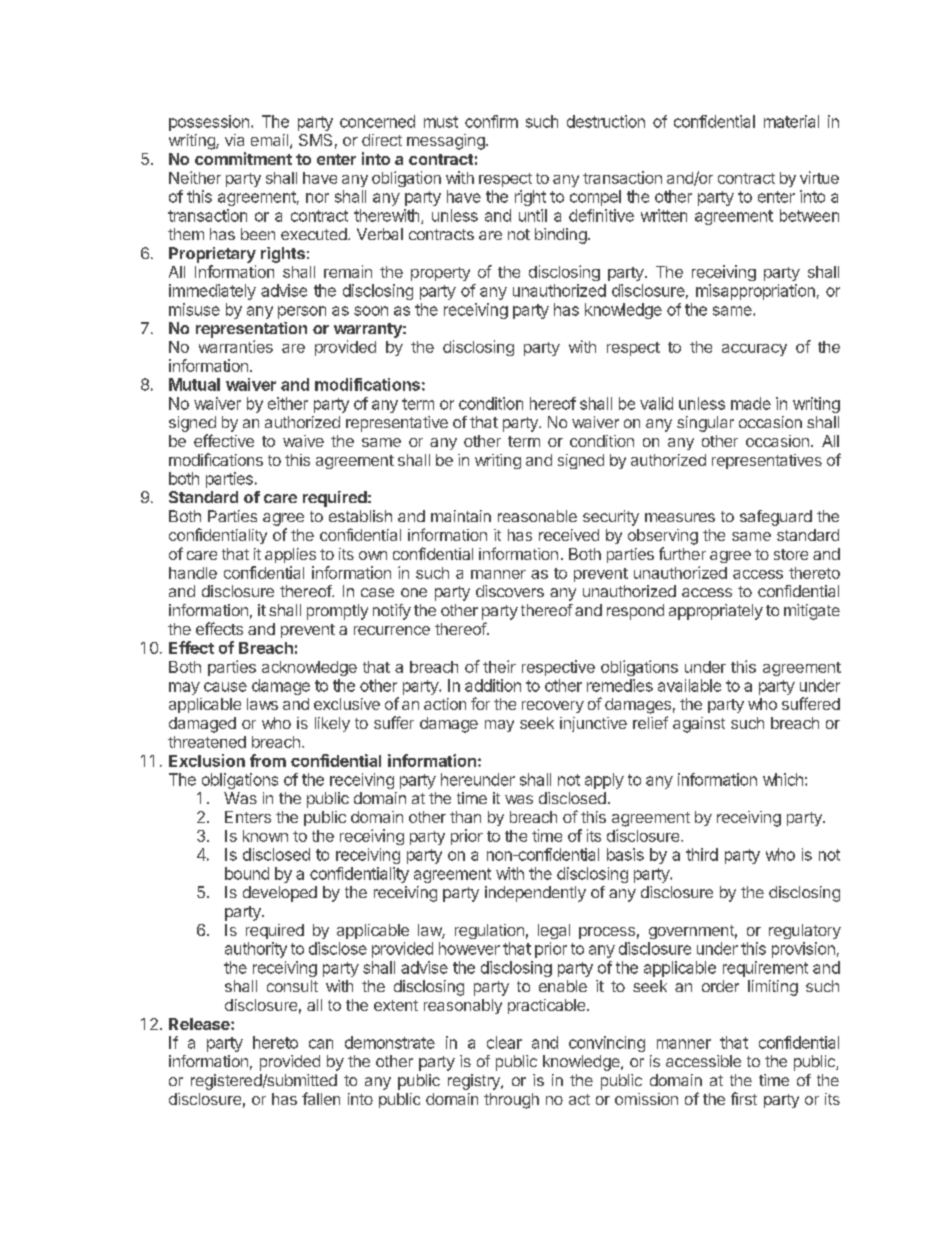 The width and height of the screenshot is (952, 1233). I want to click on fallen, so click(321, 1098).
